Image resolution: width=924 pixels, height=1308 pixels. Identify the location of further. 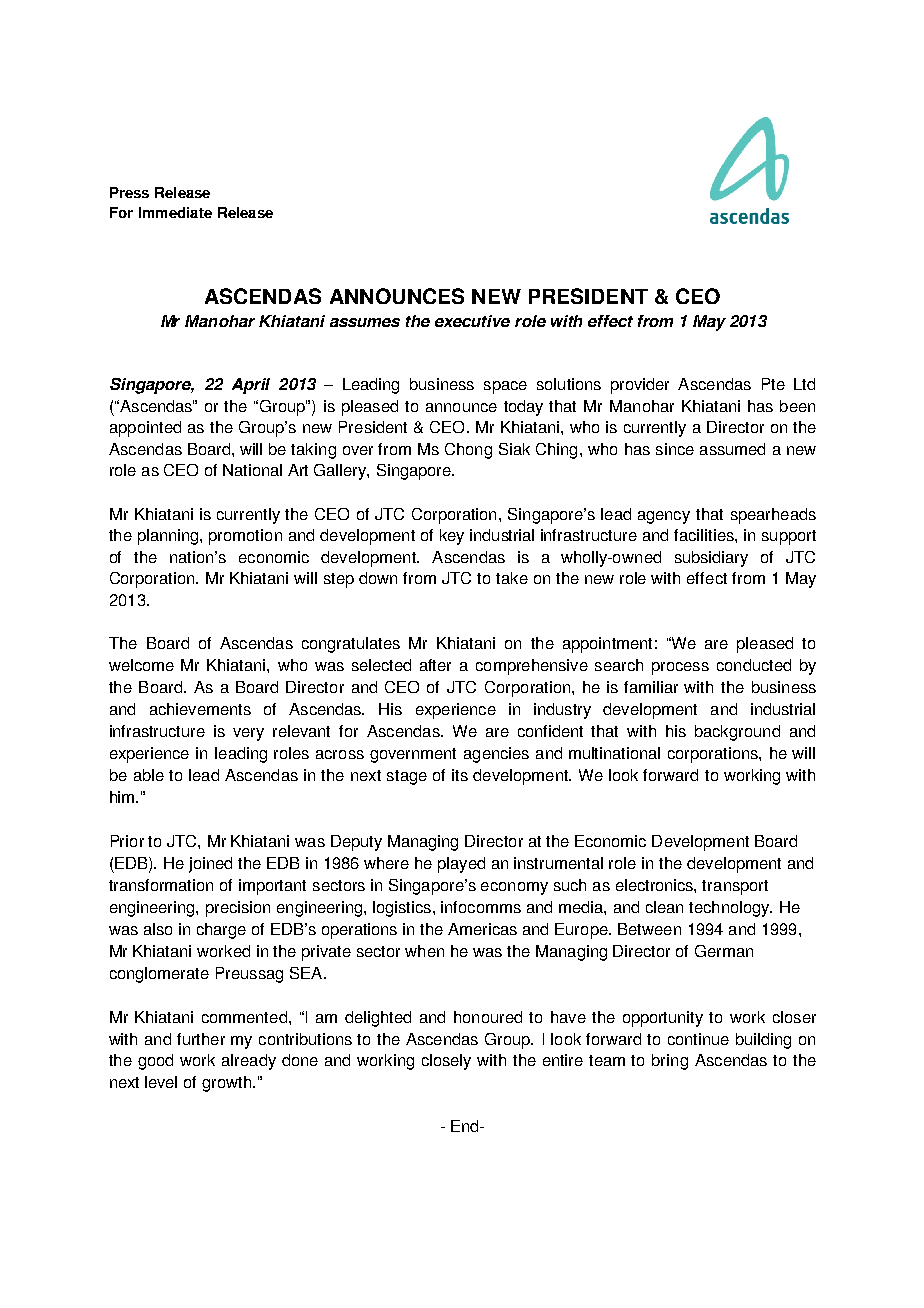
(201, 1039).
